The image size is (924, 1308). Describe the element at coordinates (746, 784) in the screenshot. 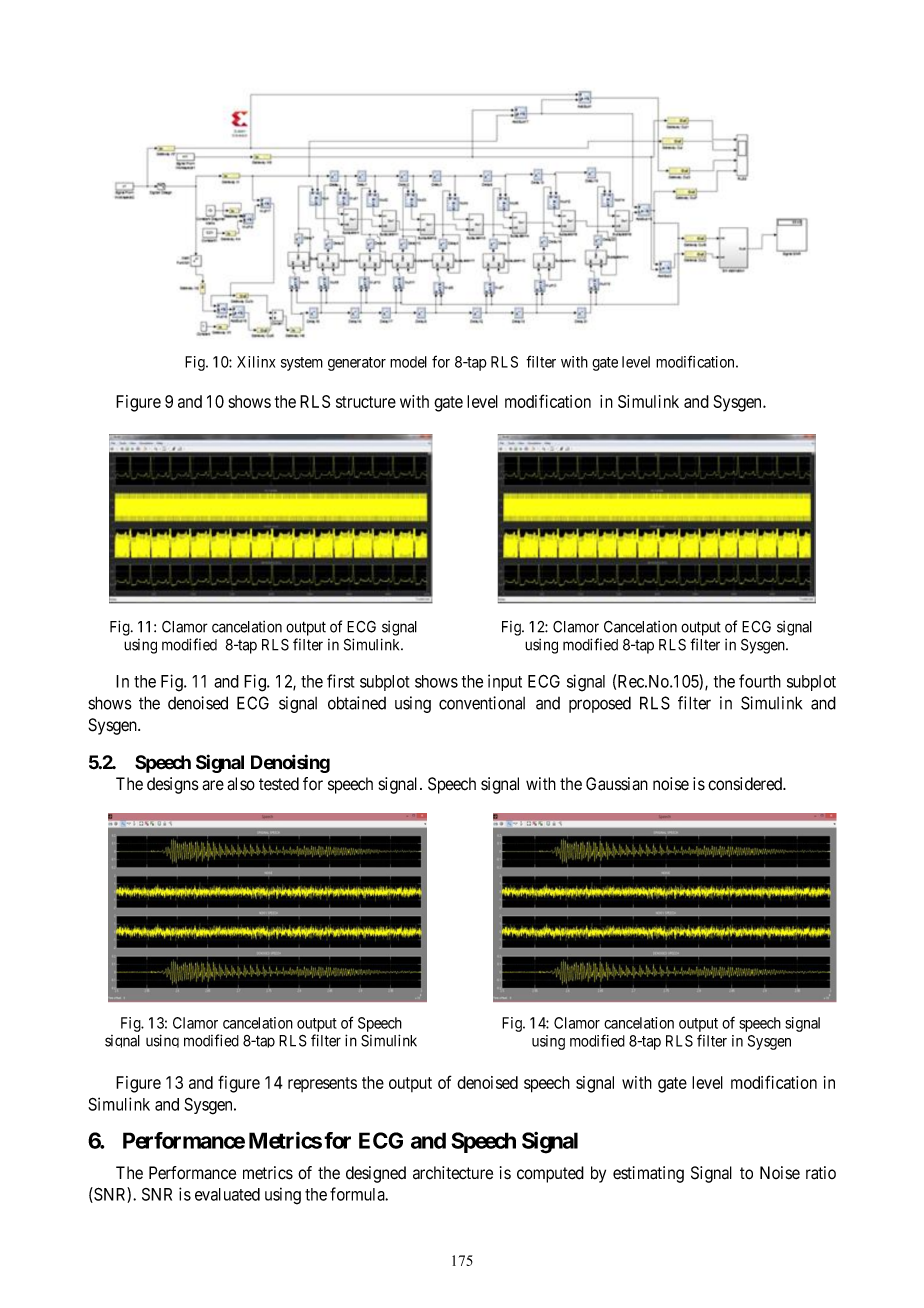

I see `considered` at that location.
